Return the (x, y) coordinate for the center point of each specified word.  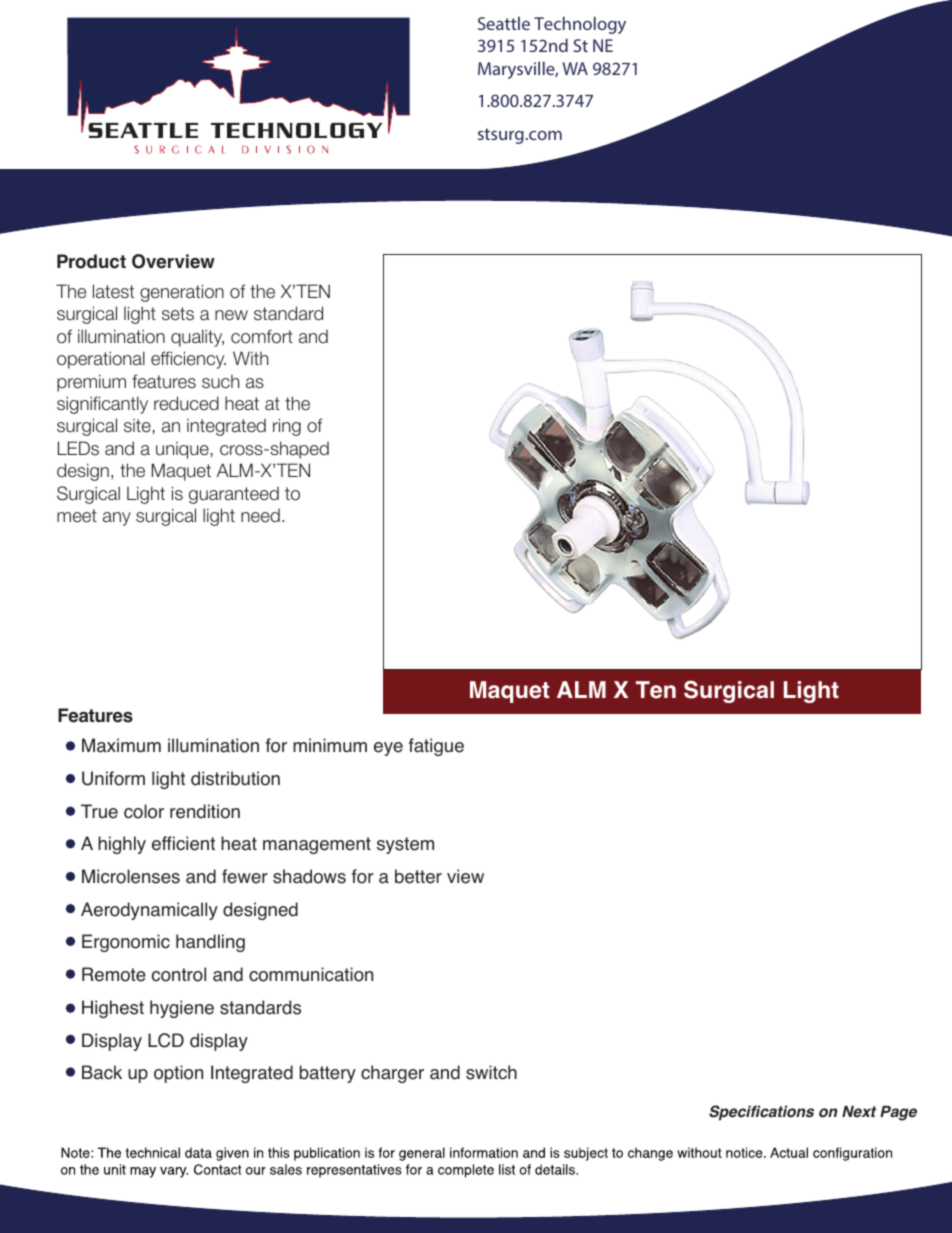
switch (491, 1072)
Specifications (761, 1113)
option (178, 1074)
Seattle (504, 23)
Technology (580, 25)
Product (91, 261)
